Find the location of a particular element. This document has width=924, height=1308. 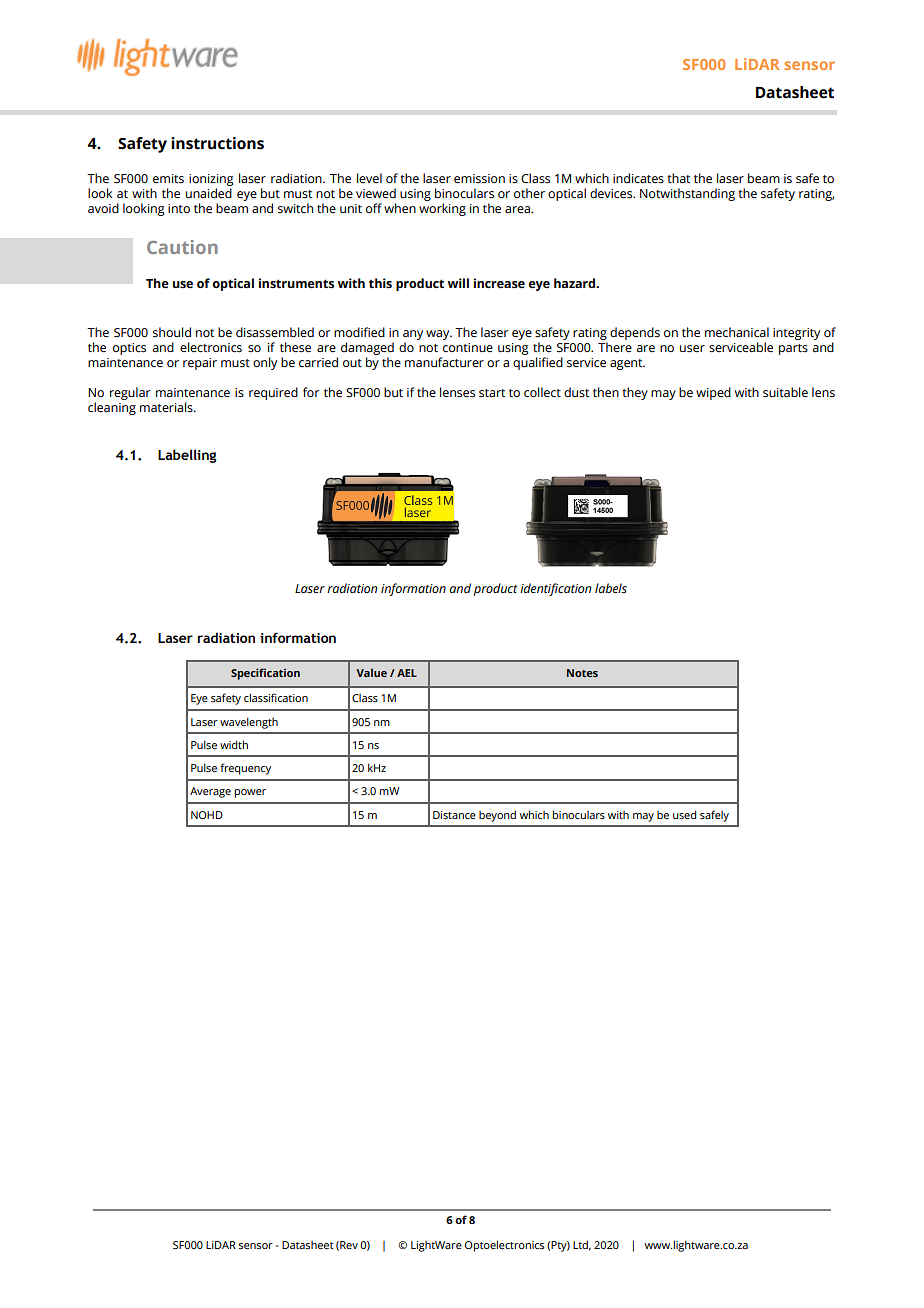

emission is located at coordinates (479, 179).
